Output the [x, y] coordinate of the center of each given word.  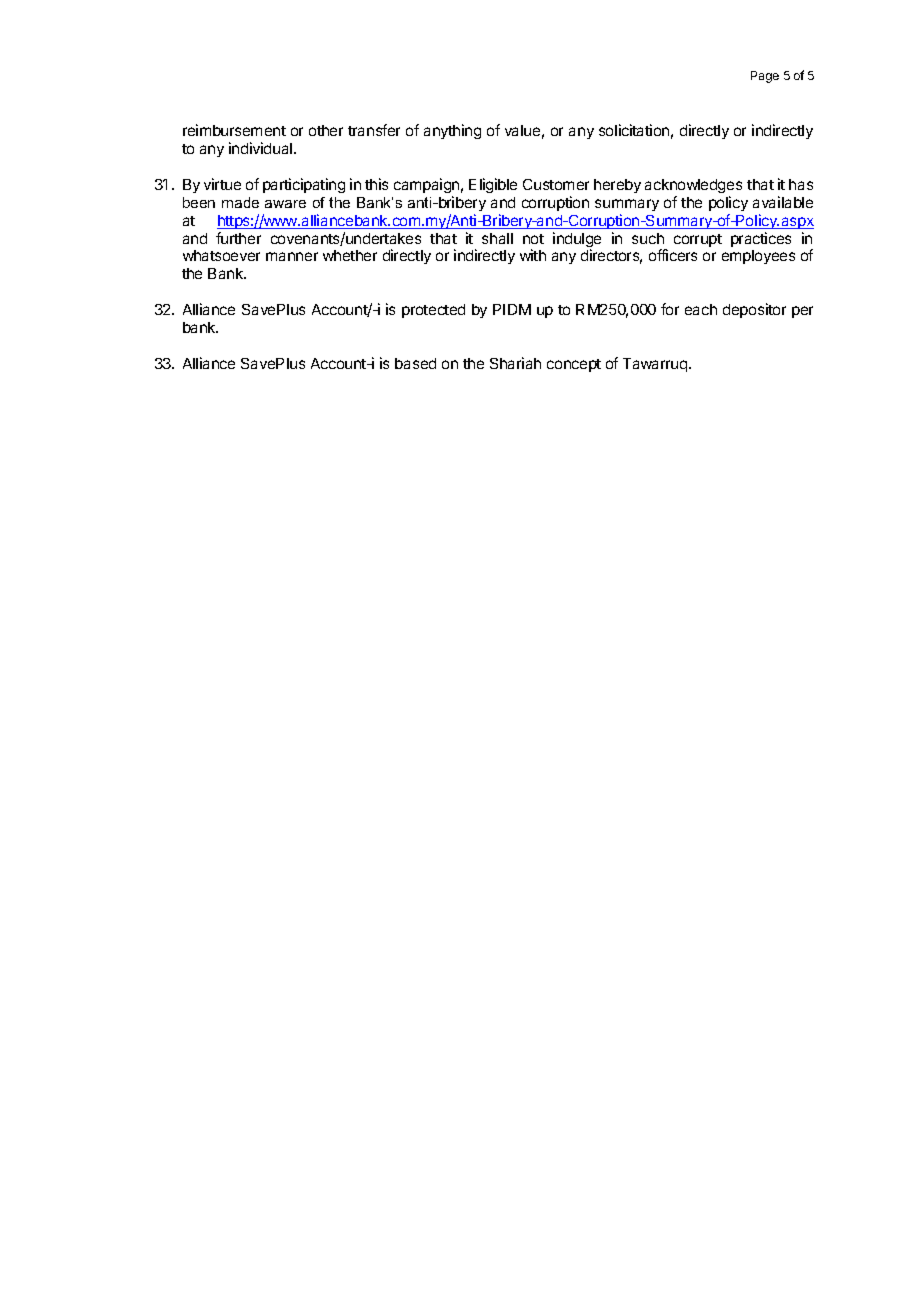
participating [304, 185]
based [415, 363]
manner [292, 256]
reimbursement [234, 130]
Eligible [493, 185]
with [533, 255]
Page [765, 77]
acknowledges [693, 186]
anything [452, 131]
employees [758, 257]
